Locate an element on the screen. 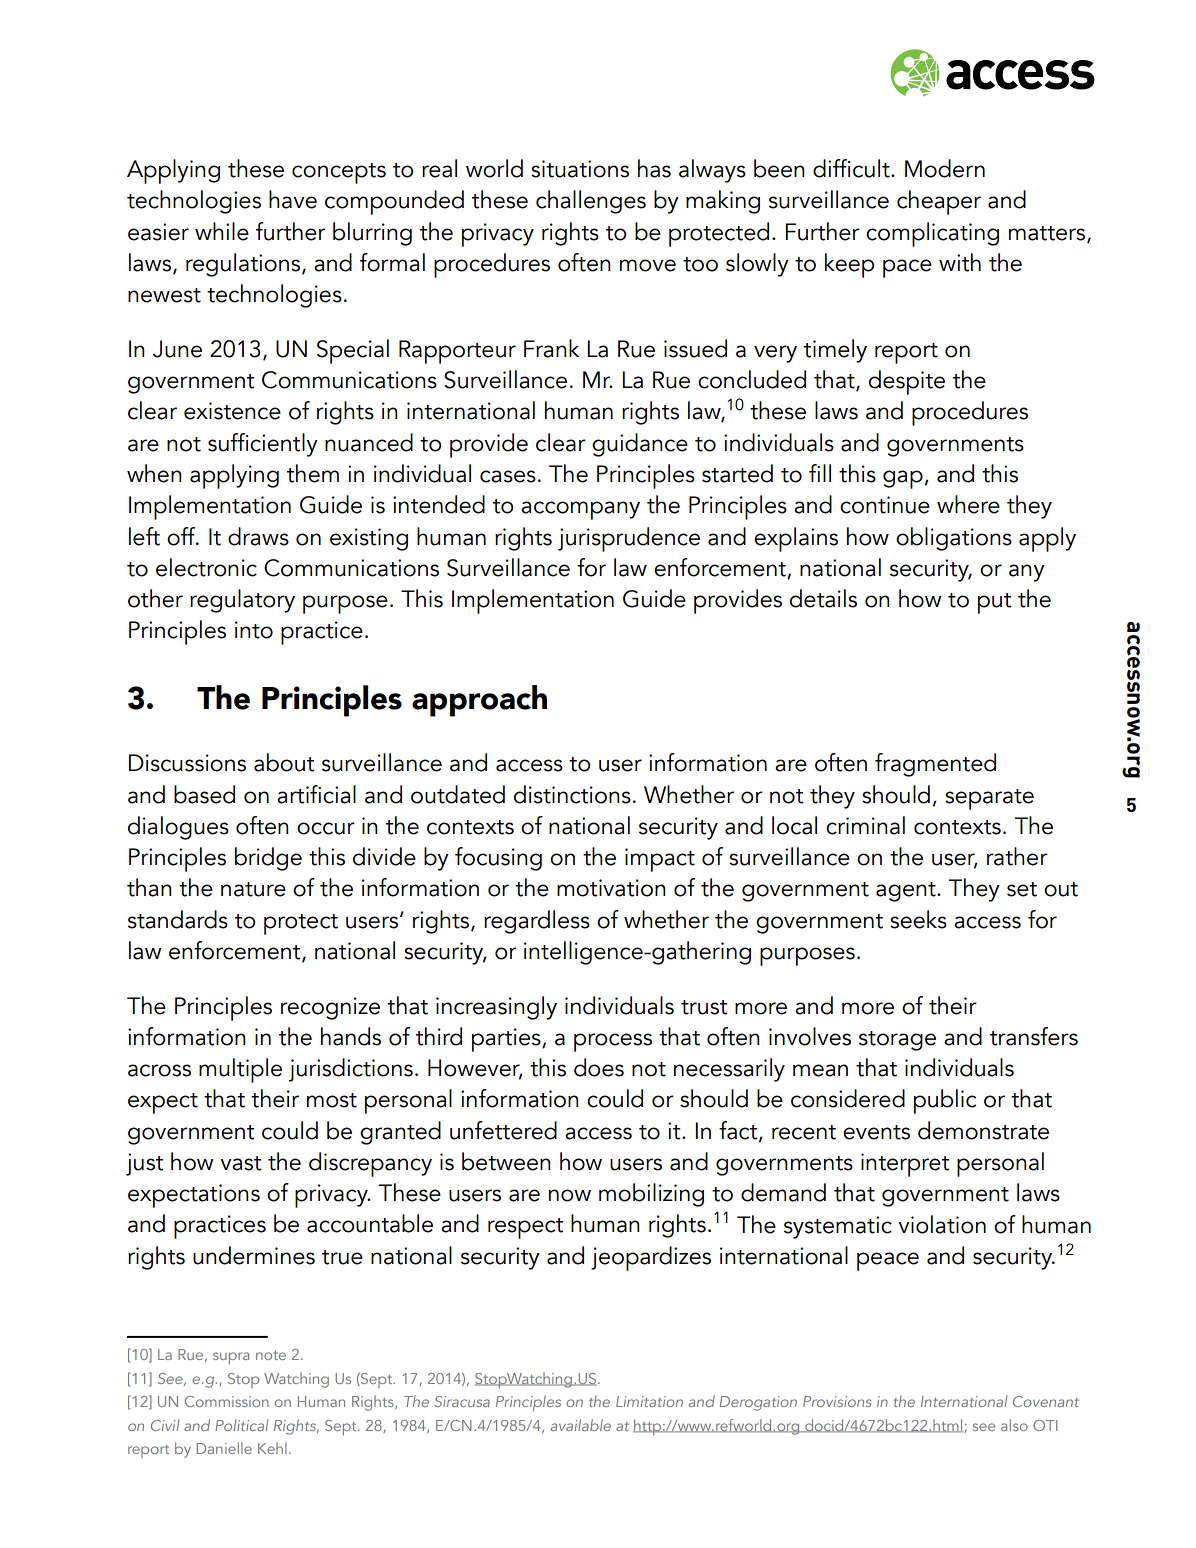 Image resolution: width=1196 pixels, height=1548 pixels. put is located at coordinates (995, 603).
